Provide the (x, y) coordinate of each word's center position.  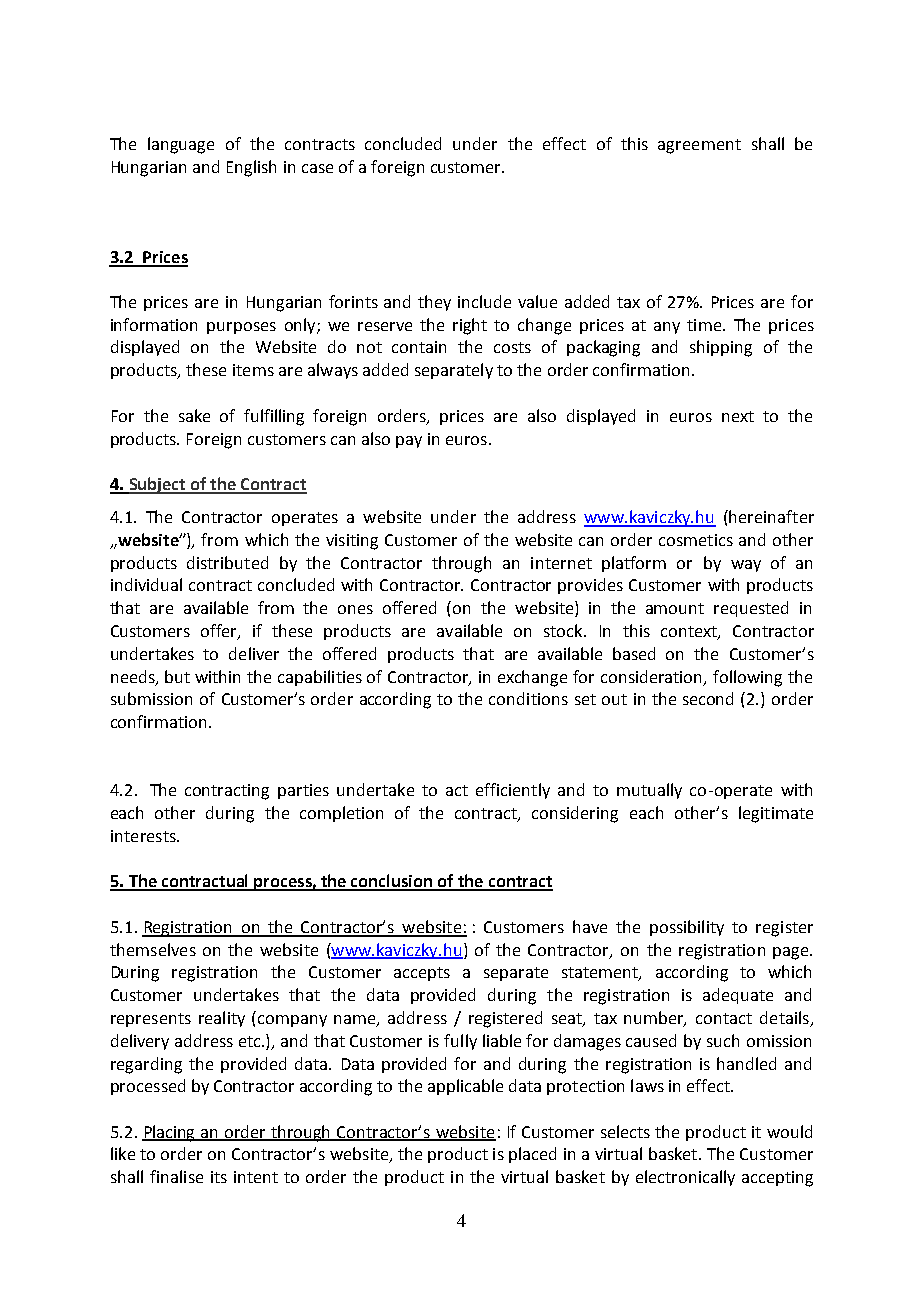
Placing (170, 1133)
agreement (699, 146)
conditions (528, 698)
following (747, 678)
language (181, 145)
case (317, 168)
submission (151, 698)
